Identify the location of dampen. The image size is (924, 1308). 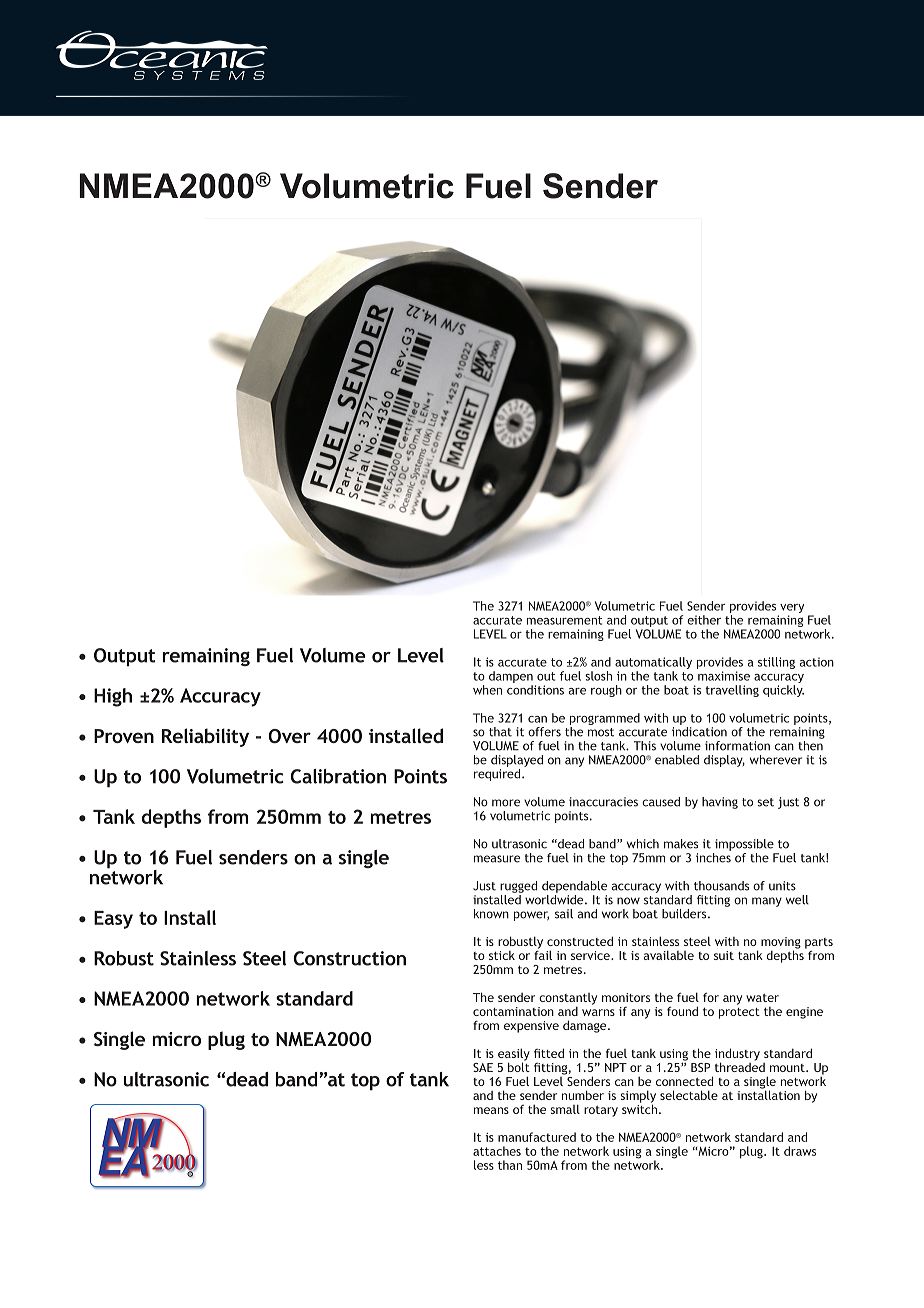
(511, 677).
